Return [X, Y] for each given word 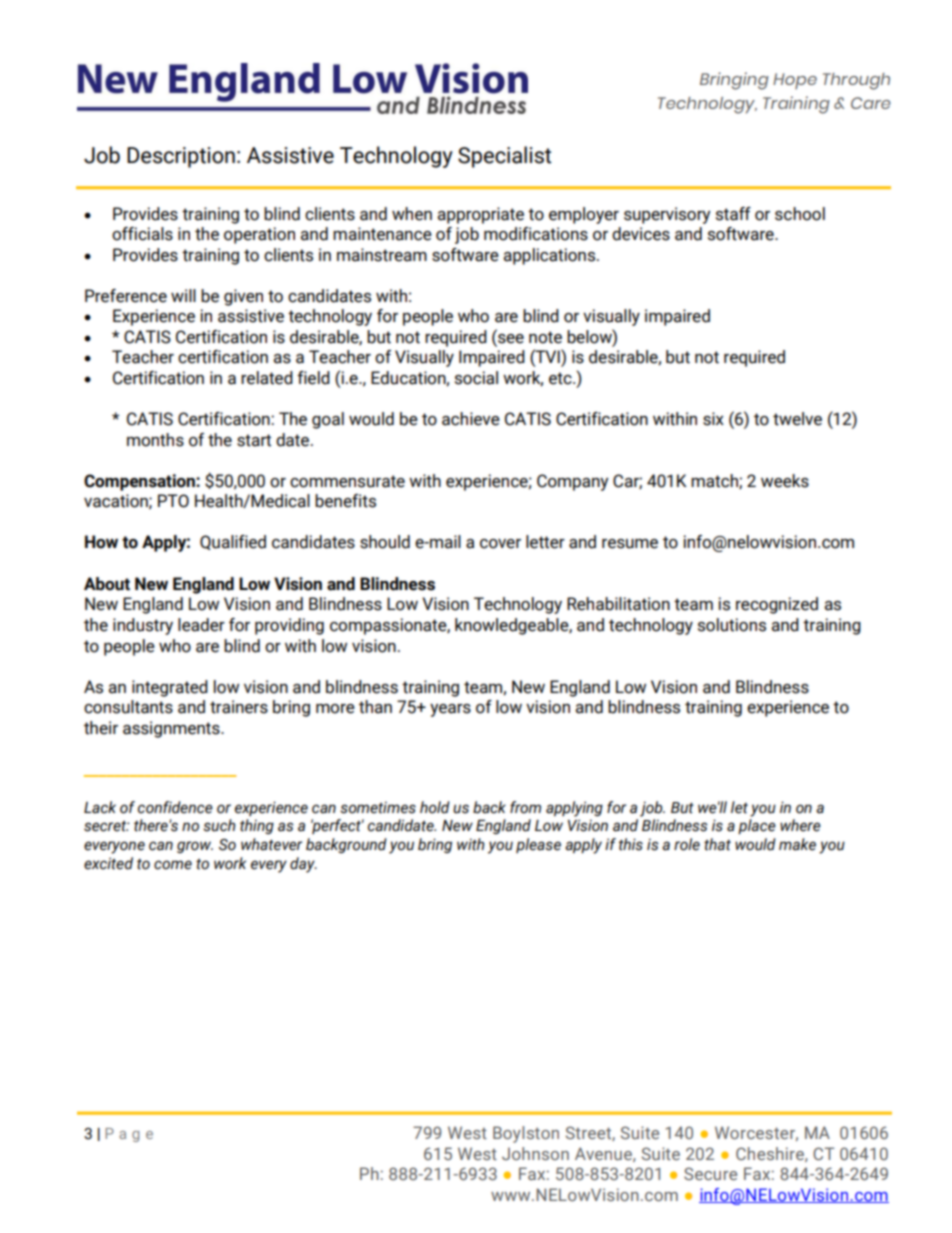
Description [181, 157]
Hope [795, 81]
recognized [777, 605]
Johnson [535, 1153]
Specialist [504, 157]
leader [201, 625]
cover [500, 544]
